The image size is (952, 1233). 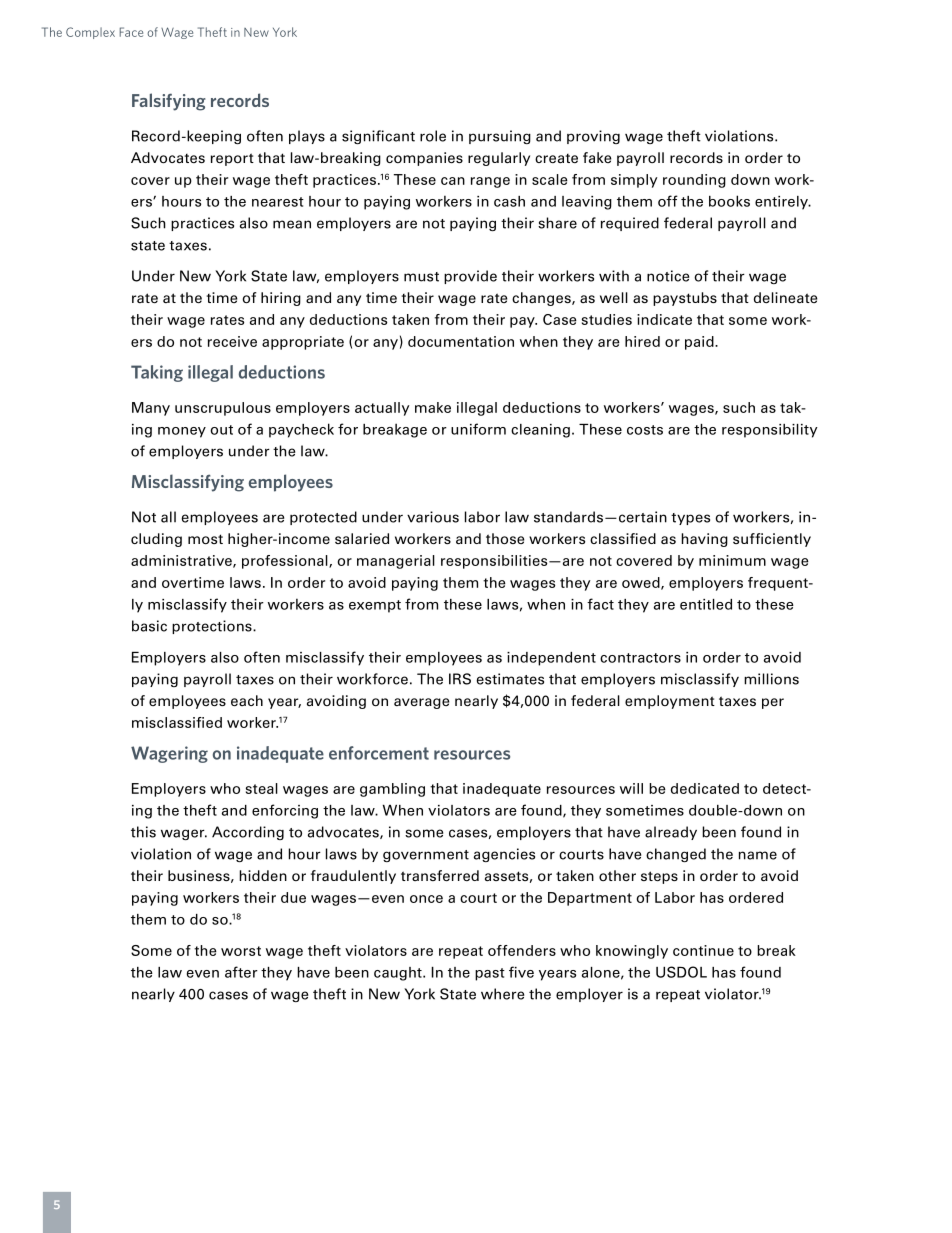 What do you see at coordinates (433, 517) in the document?
I see `various` at bounding box center [433, 517].
